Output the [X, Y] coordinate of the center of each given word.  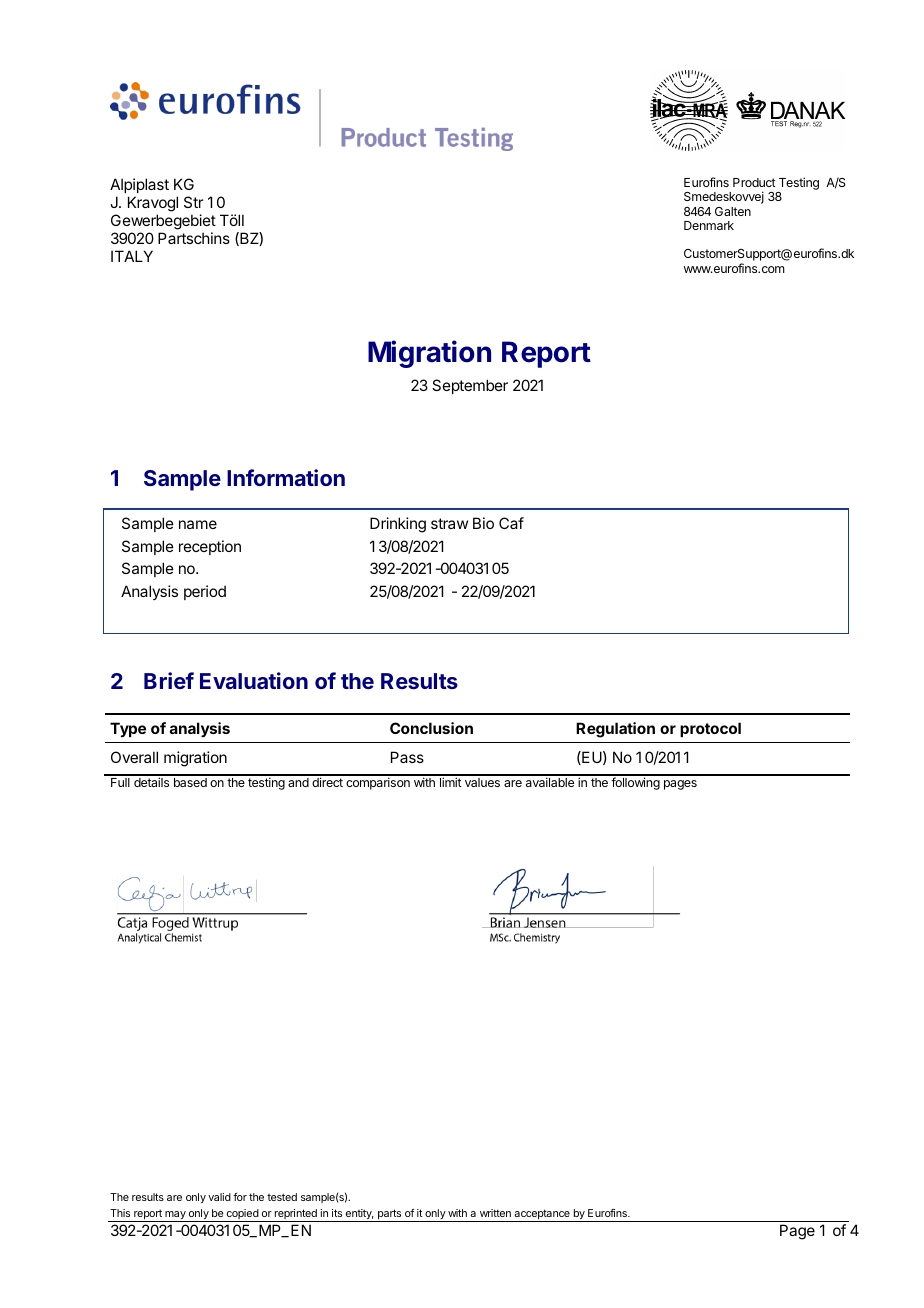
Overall [134, 757]
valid [219, 1197]
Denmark [709, 225]
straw [449, 523]
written [495, 1213]
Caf [511, 523]
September [470, 386]
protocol [710, 729]
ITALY [132, 256]
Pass [407, 757]
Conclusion [431, 728]
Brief [169, 680]
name [198, 524]
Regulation [615, 730]
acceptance [542, 1215]
